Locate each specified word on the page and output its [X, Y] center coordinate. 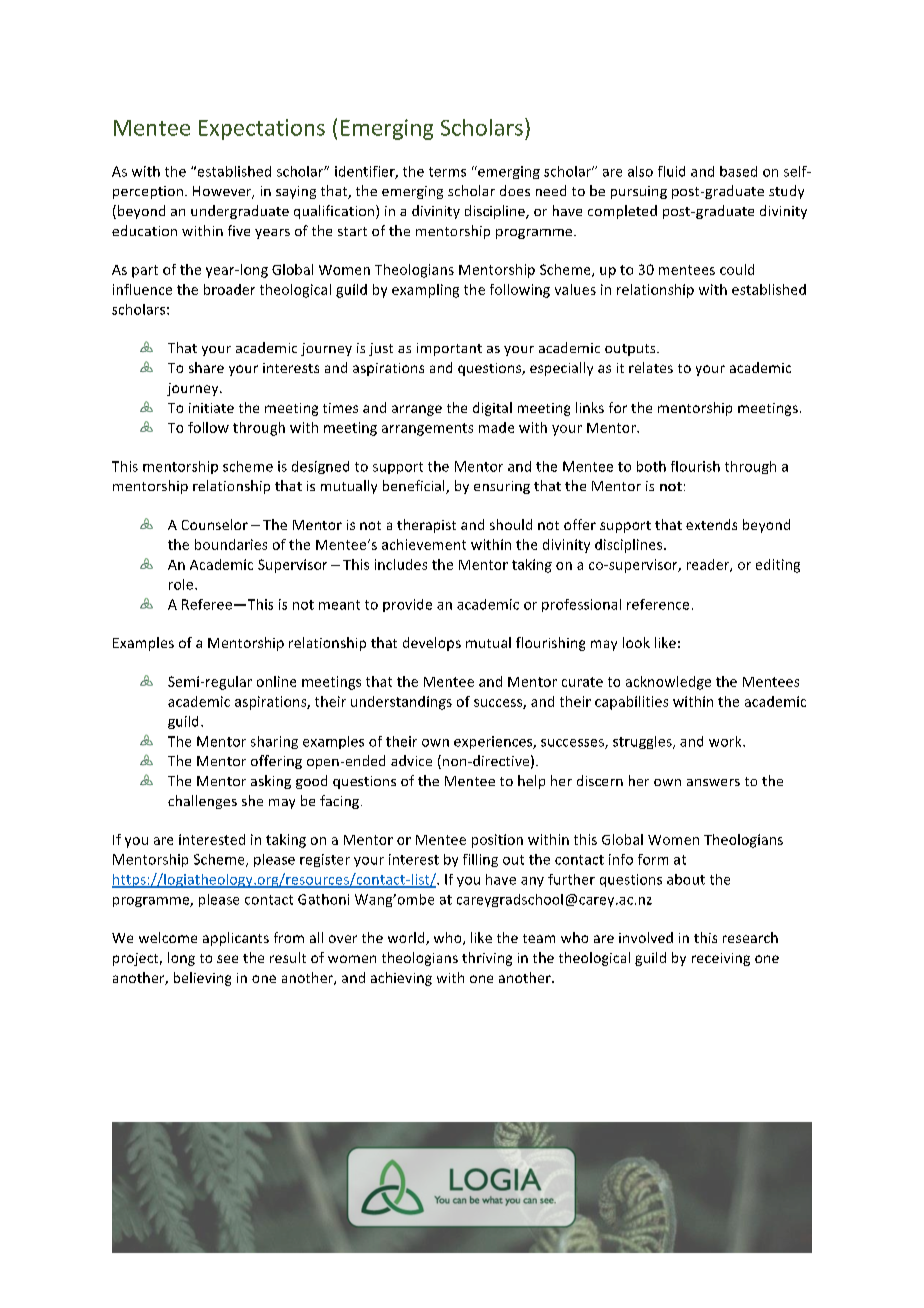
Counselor [215, 524]
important [449, 349]
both [651, 466]
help [531, 782]
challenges [202, 802]
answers [713, 782]
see [227, 959]
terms [447, 172]
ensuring [502, 487]
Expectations [262, 129]
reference [658, 604]
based [738, 171]
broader [229, 289]
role [182, 584]
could [737, 269]
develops [432, 644]
